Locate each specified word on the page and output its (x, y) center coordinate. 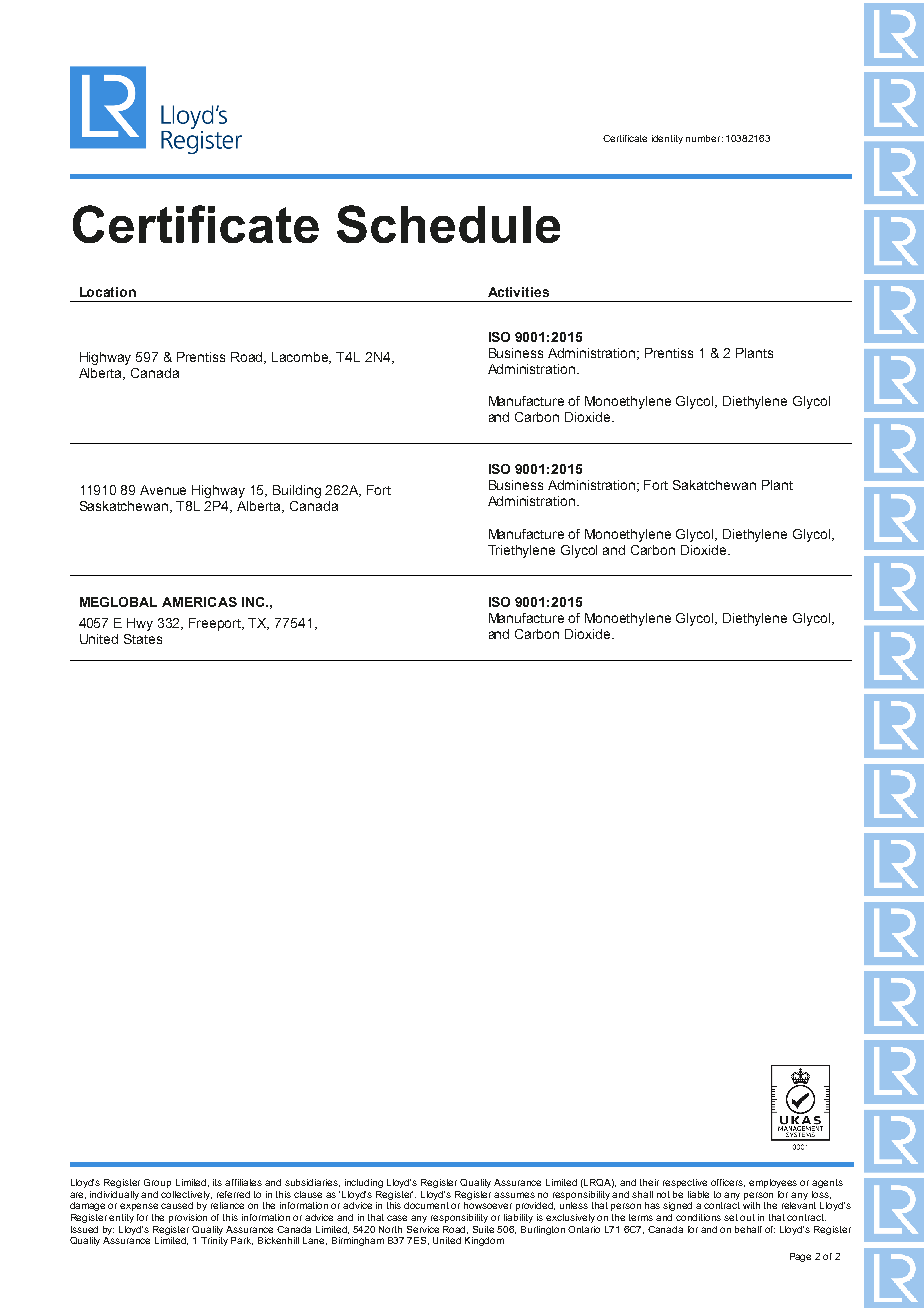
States (143, 639)
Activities (518, 292)
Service (423, 1229)
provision (188, 1218)
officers (728, 1183)
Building (297, 491)
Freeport (216, 624)
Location (108, 292)
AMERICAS (199, 602)
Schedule (448, 224)
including (364, 1183)
